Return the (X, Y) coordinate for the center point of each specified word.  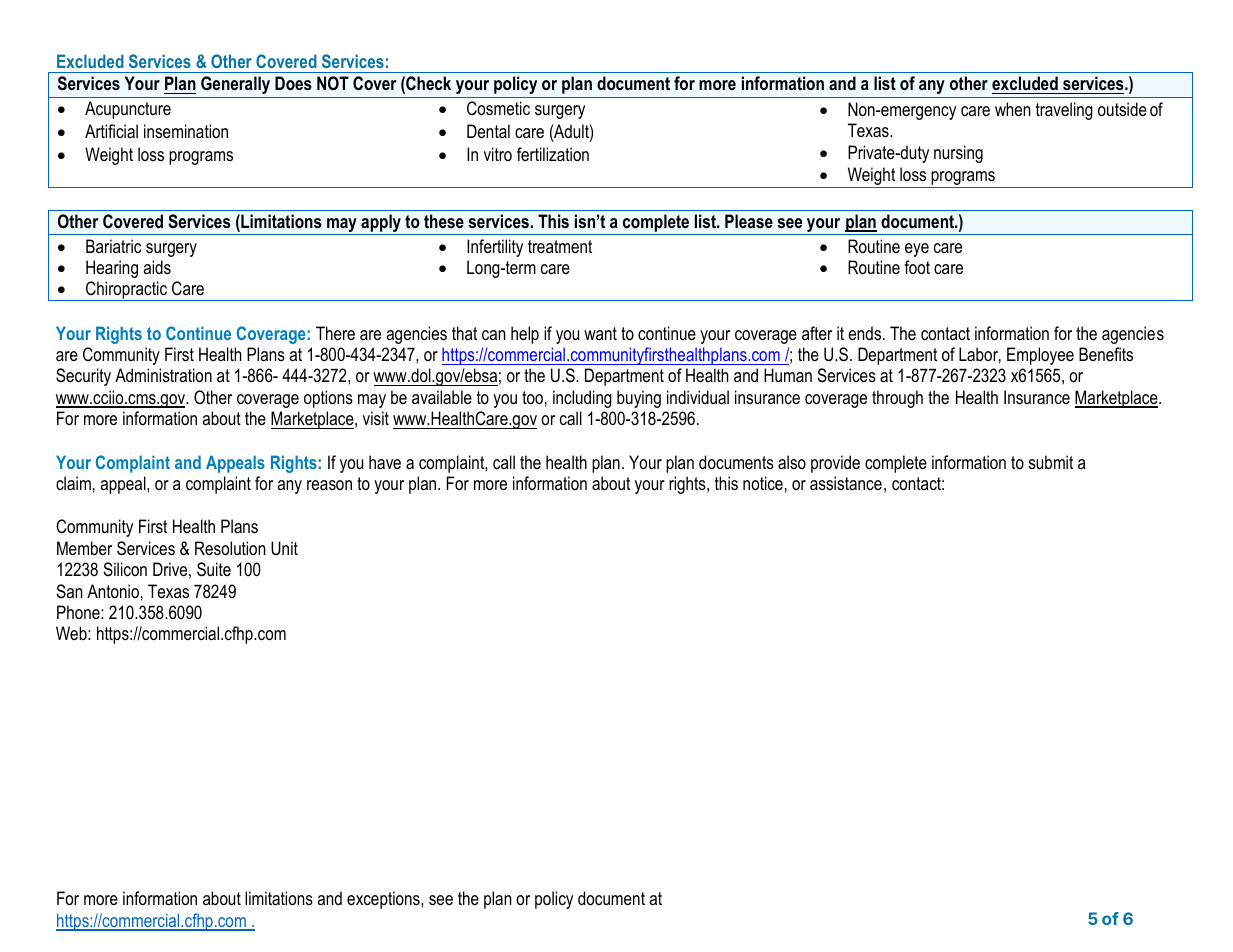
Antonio (113, 591)
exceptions (384, 900)
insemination (186, 131)
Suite (214, 569)
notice (763, 483)
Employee (1040, 356)
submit (1051, 462)
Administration (163, 375)
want (600, 333)
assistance (846, 483)
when (1013, 109)
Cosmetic (498, 108)
